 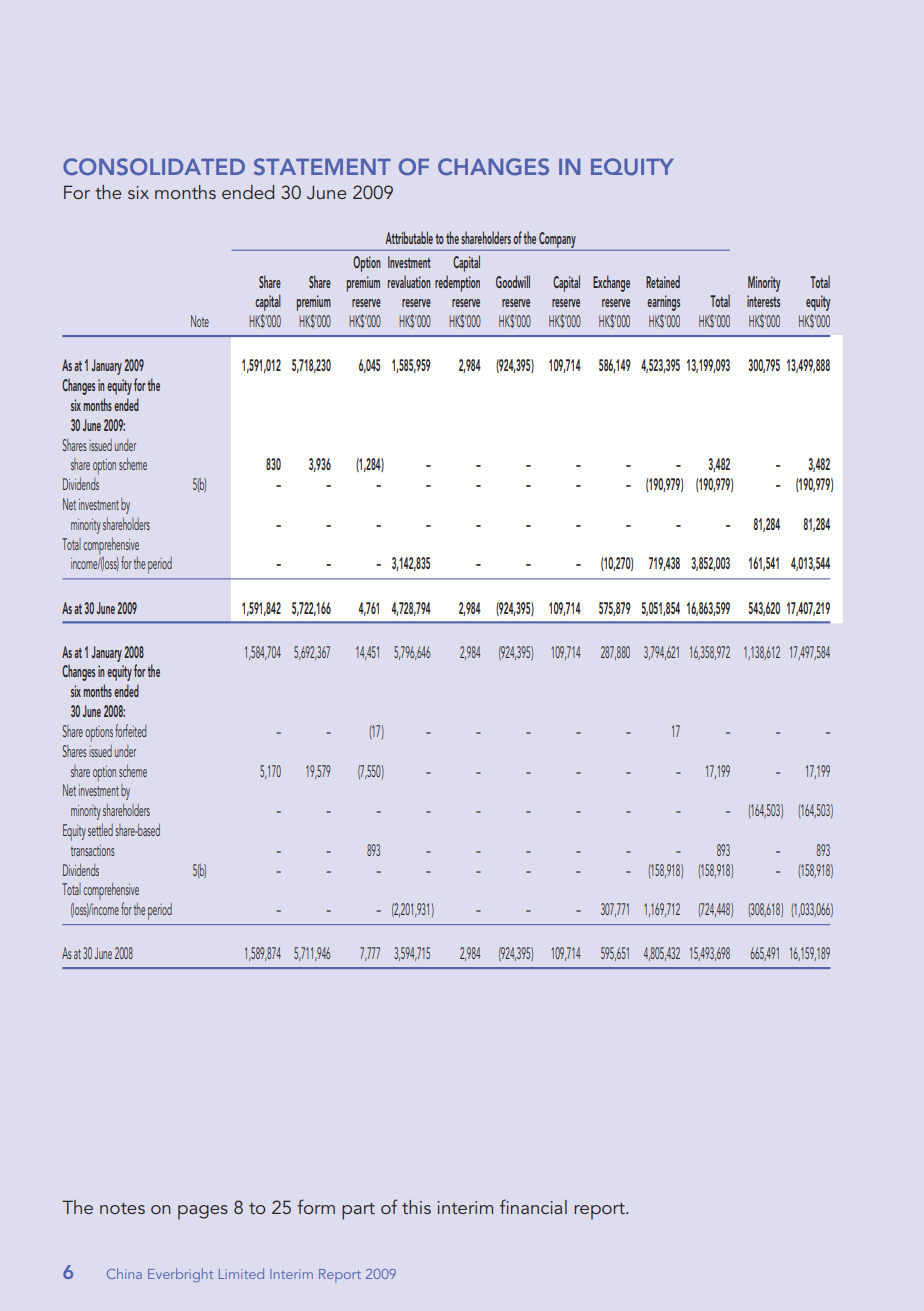 I want to click on financial, so click(x=533, y=1206).
